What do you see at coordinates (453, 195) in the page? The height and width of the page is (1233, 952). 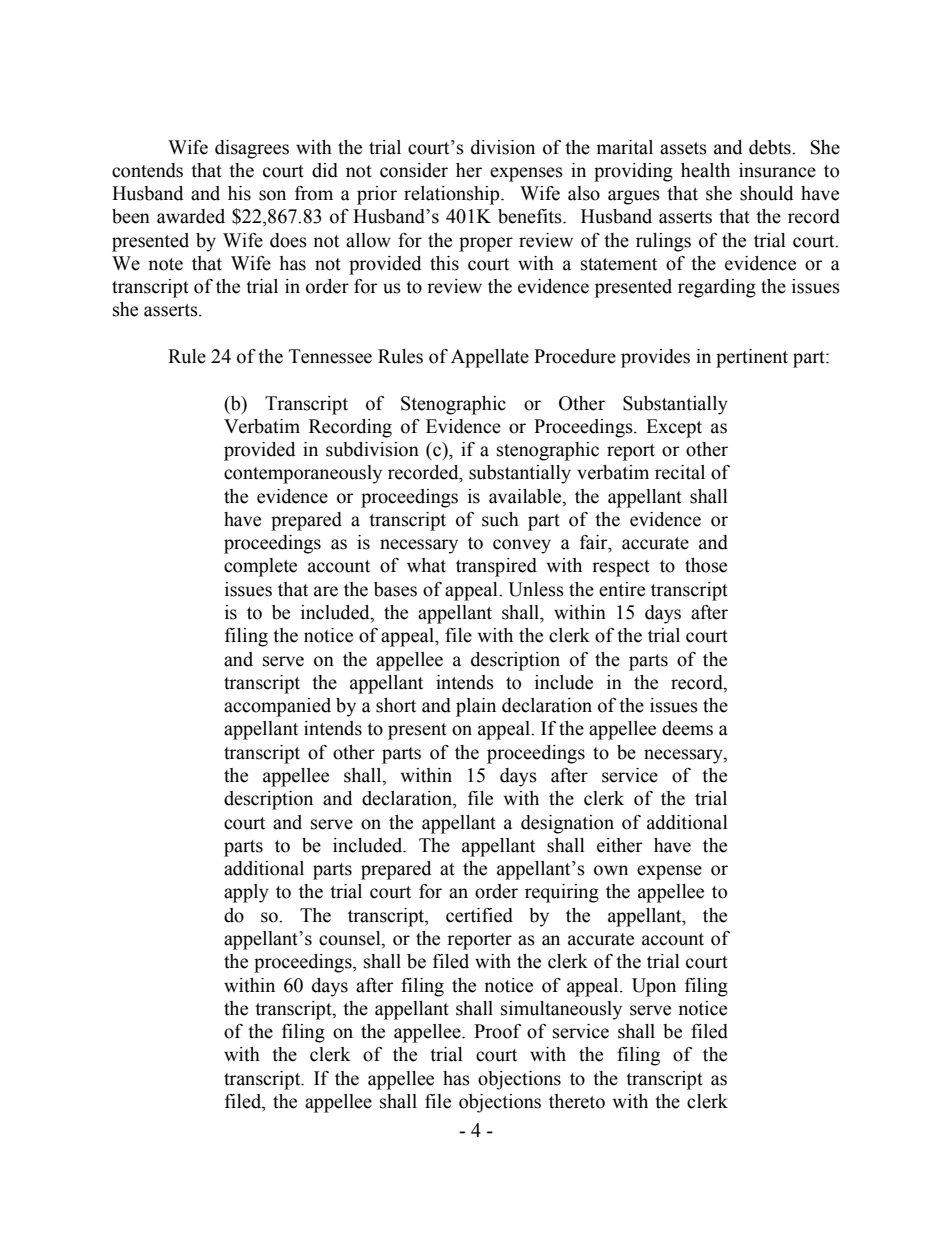 I see `relationship` at bounding box center [453, 195].
